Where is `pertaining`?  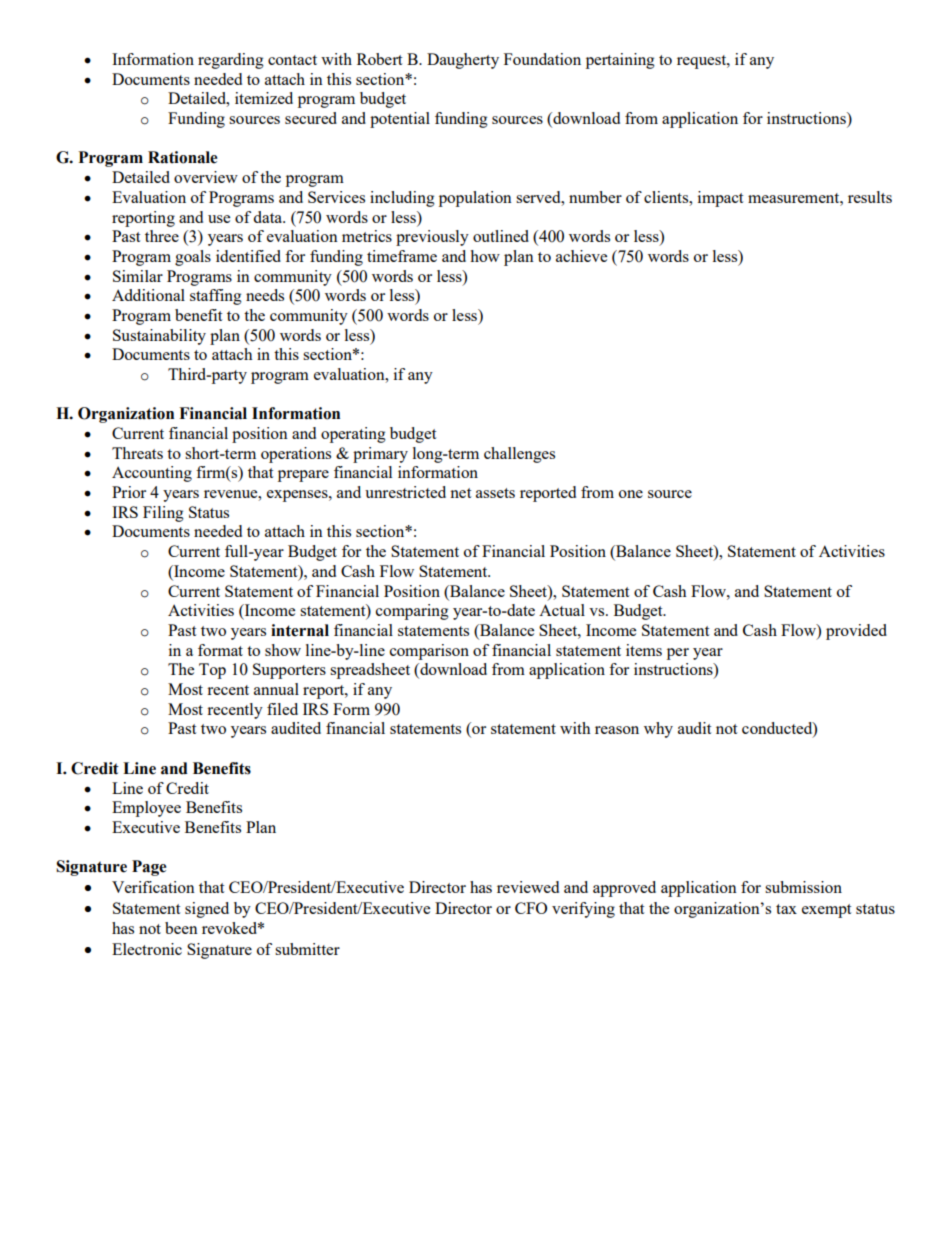
pertaining is located at coordinates (620, 61).
